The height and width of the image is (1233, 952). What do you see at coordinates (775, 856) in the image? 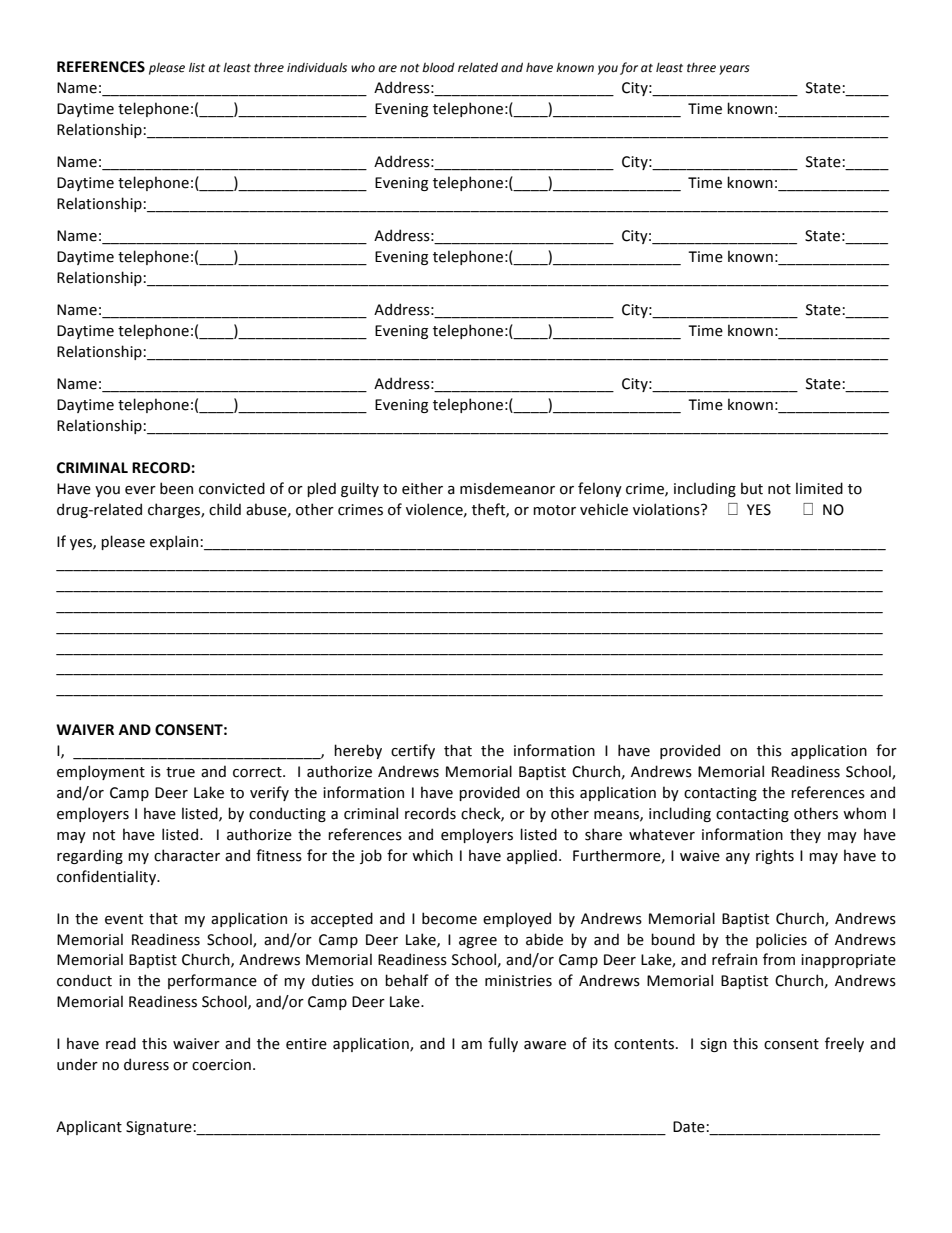
I see `rights` at bounding box center [775, 856].
